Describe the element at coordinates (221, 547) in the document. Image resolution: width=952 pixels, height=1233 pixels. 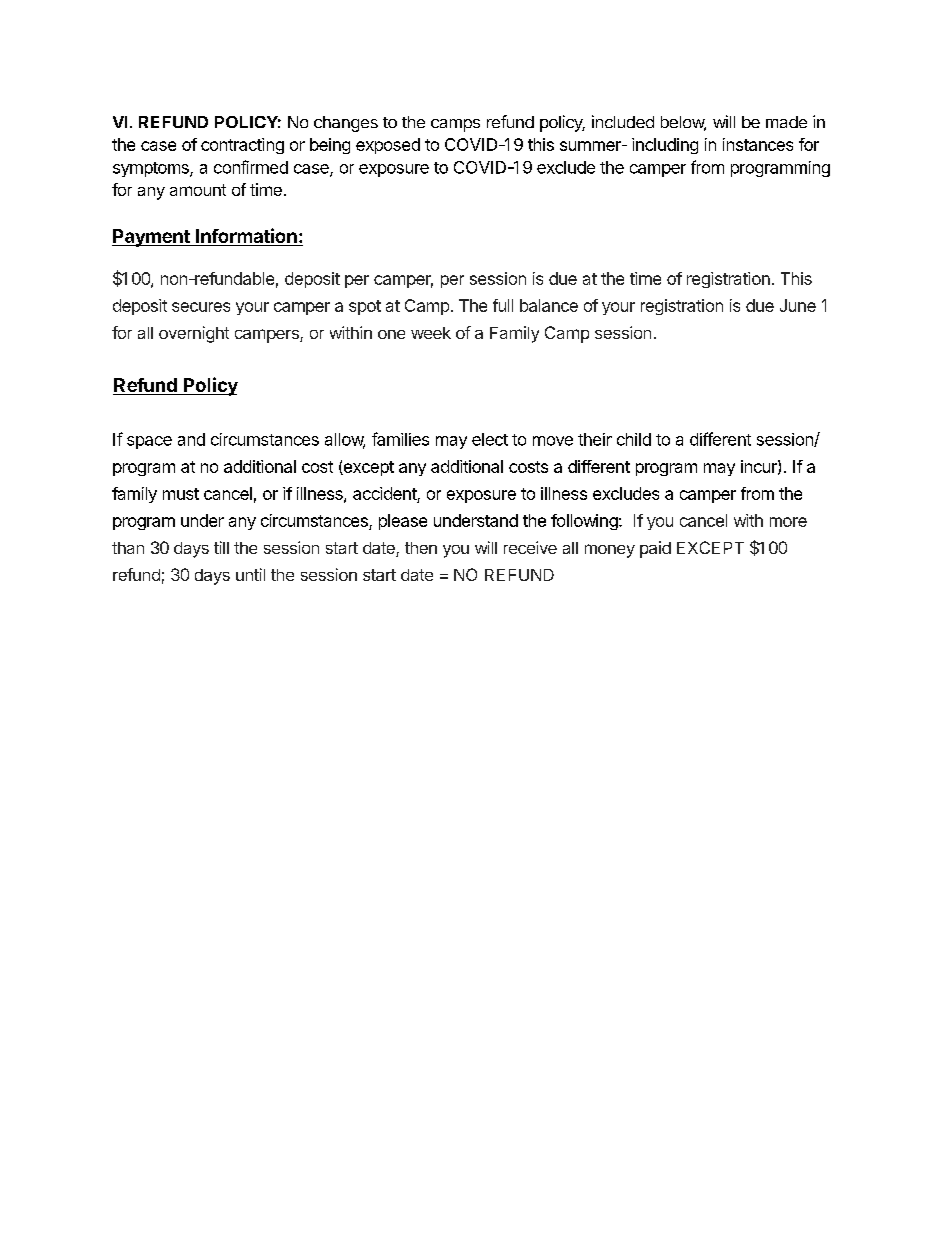
I see `till` at that location.
